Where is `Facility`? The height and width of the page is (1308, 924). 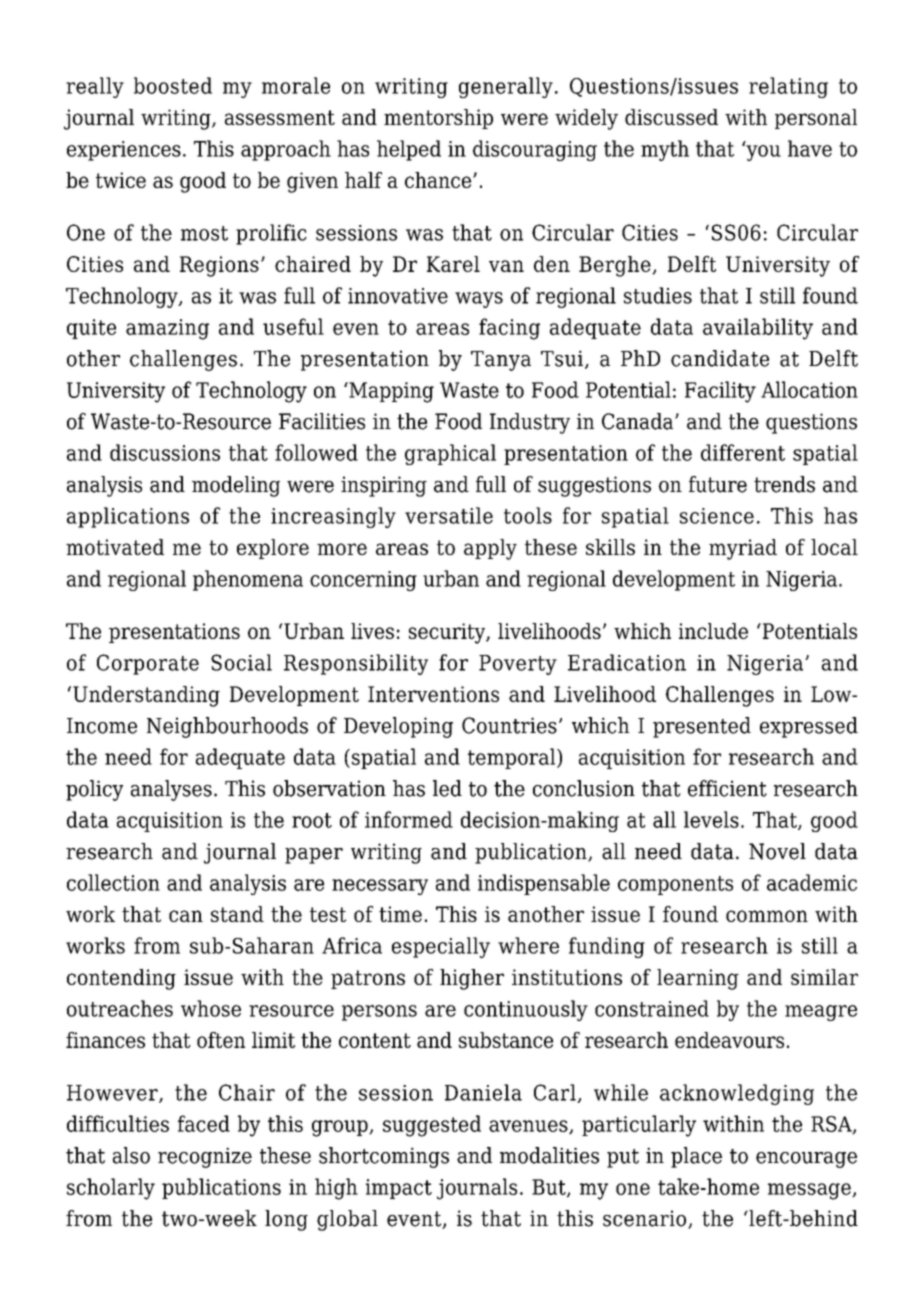
Facility is located at coordinates (720, 392).
